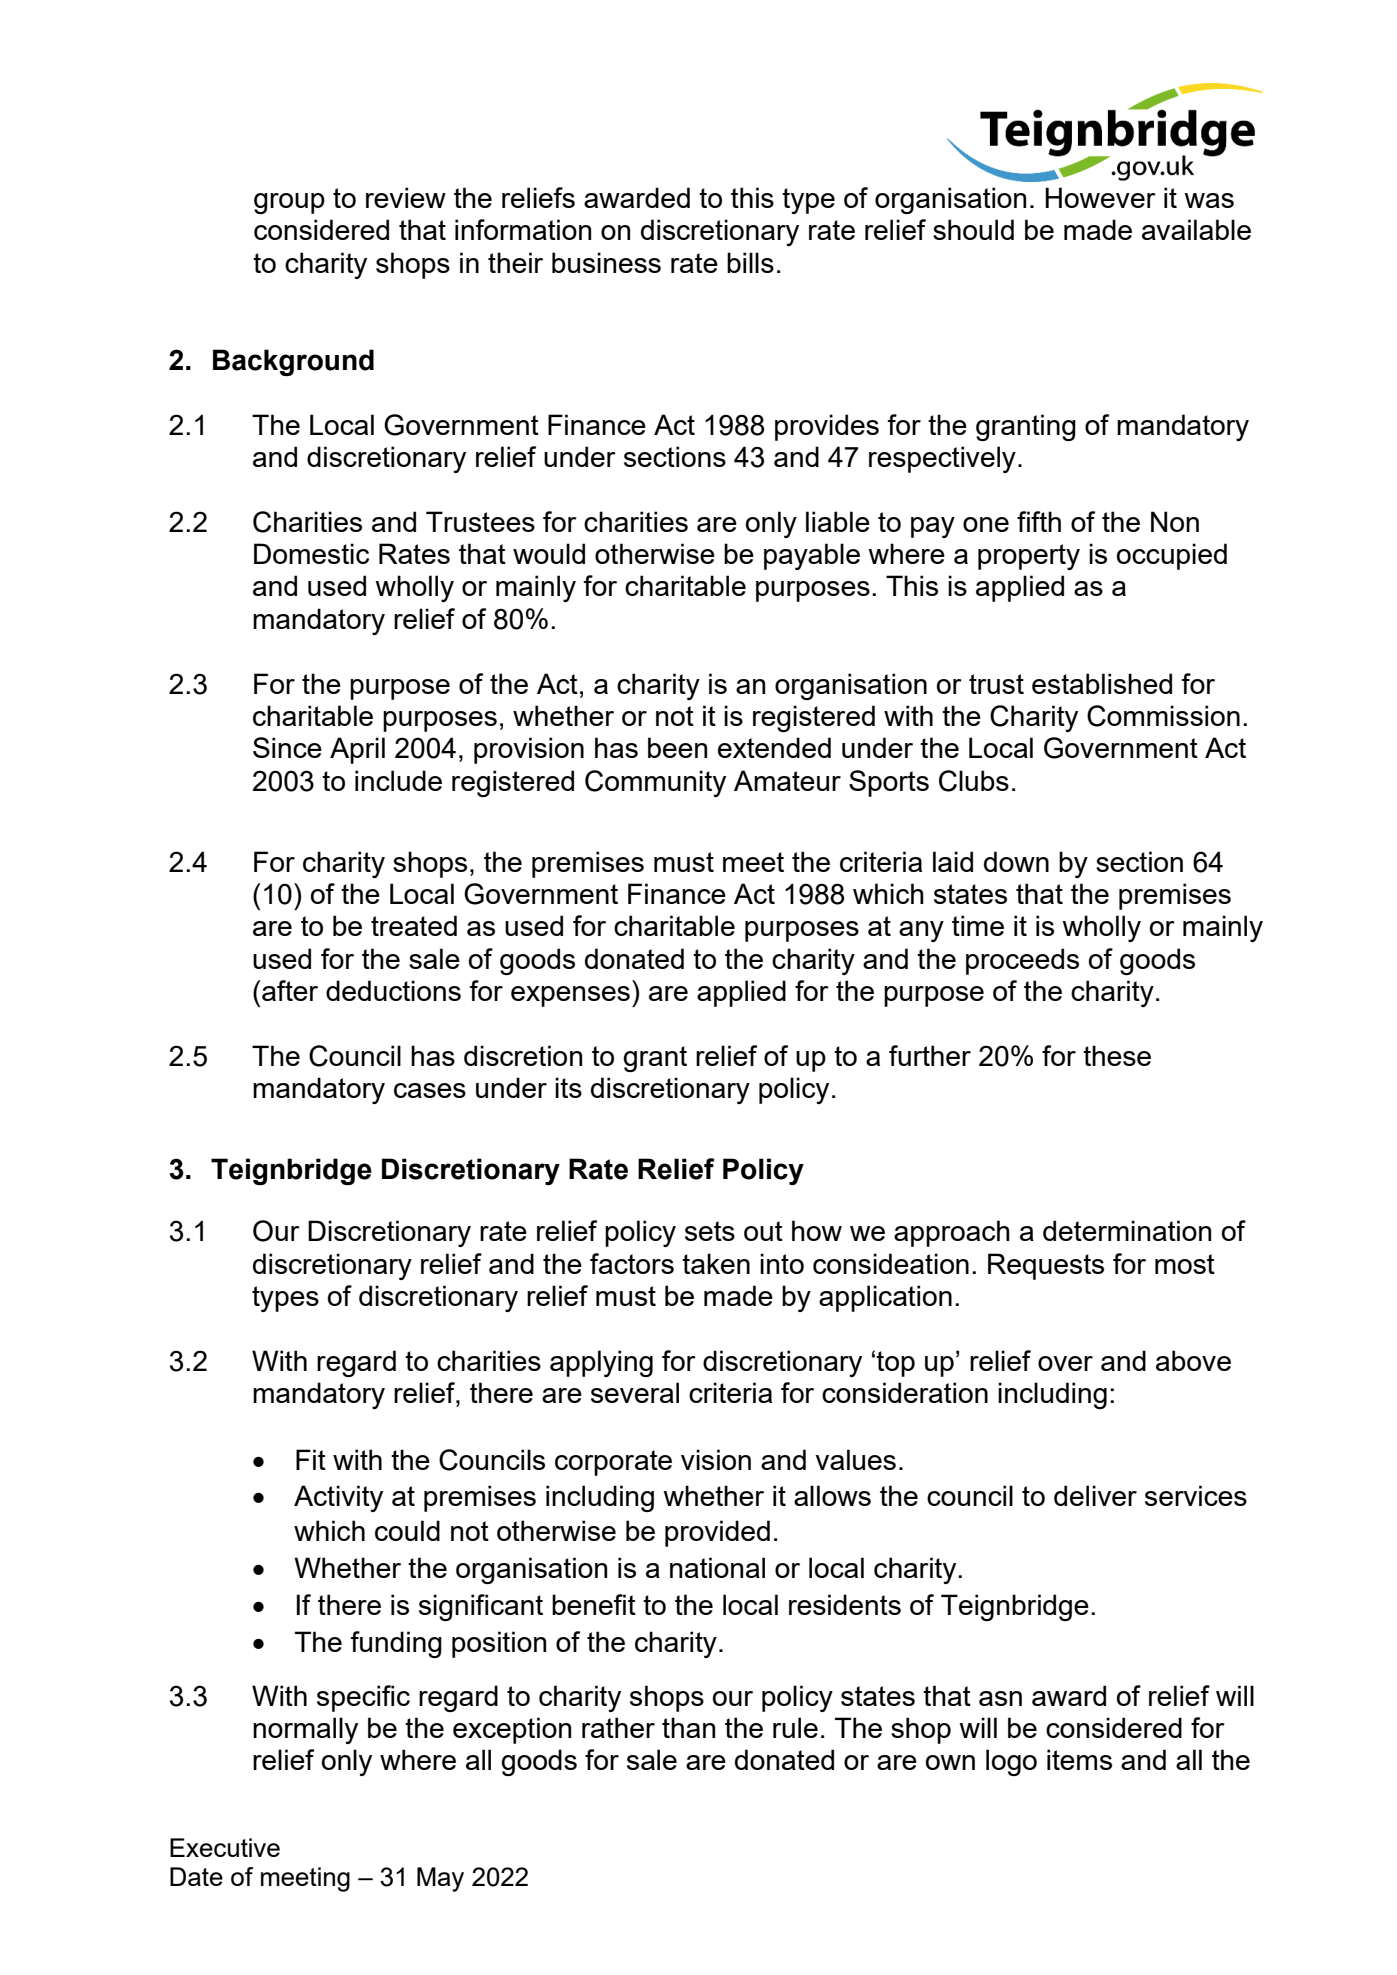  What do you see at coordinates (225, 1847) in the image?
I see `Executive` at bounding box center [225, 1847].
